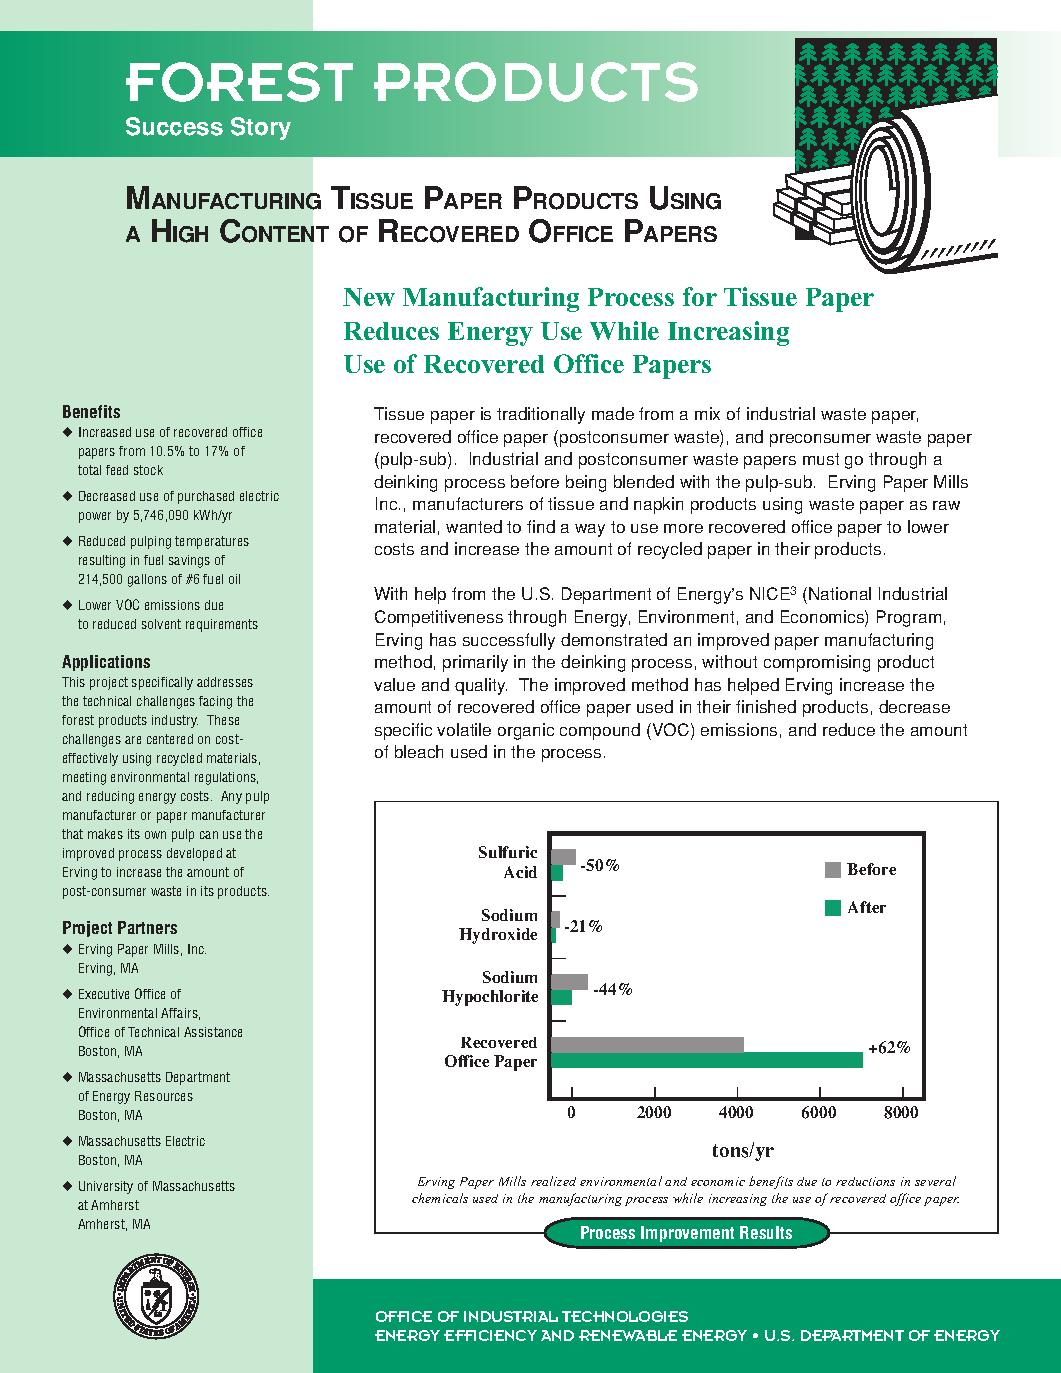 Image resolution: width=1061 pixels, height=1373 pixels. I want to click on mix, so click(707, 413).
